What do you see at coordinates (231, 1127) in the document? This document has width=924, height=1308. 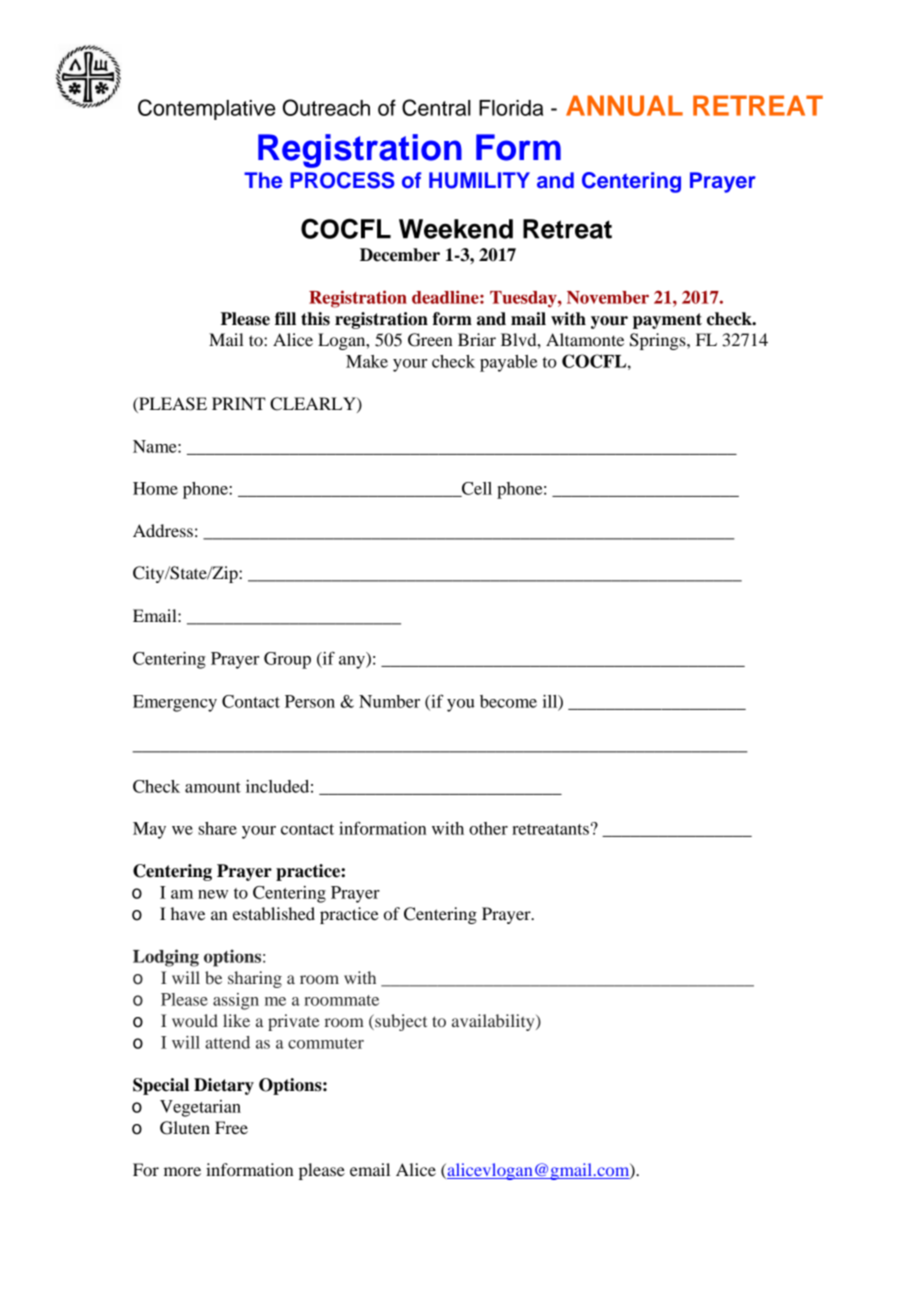 I see `Free` at bounding box center [231, 1127].
